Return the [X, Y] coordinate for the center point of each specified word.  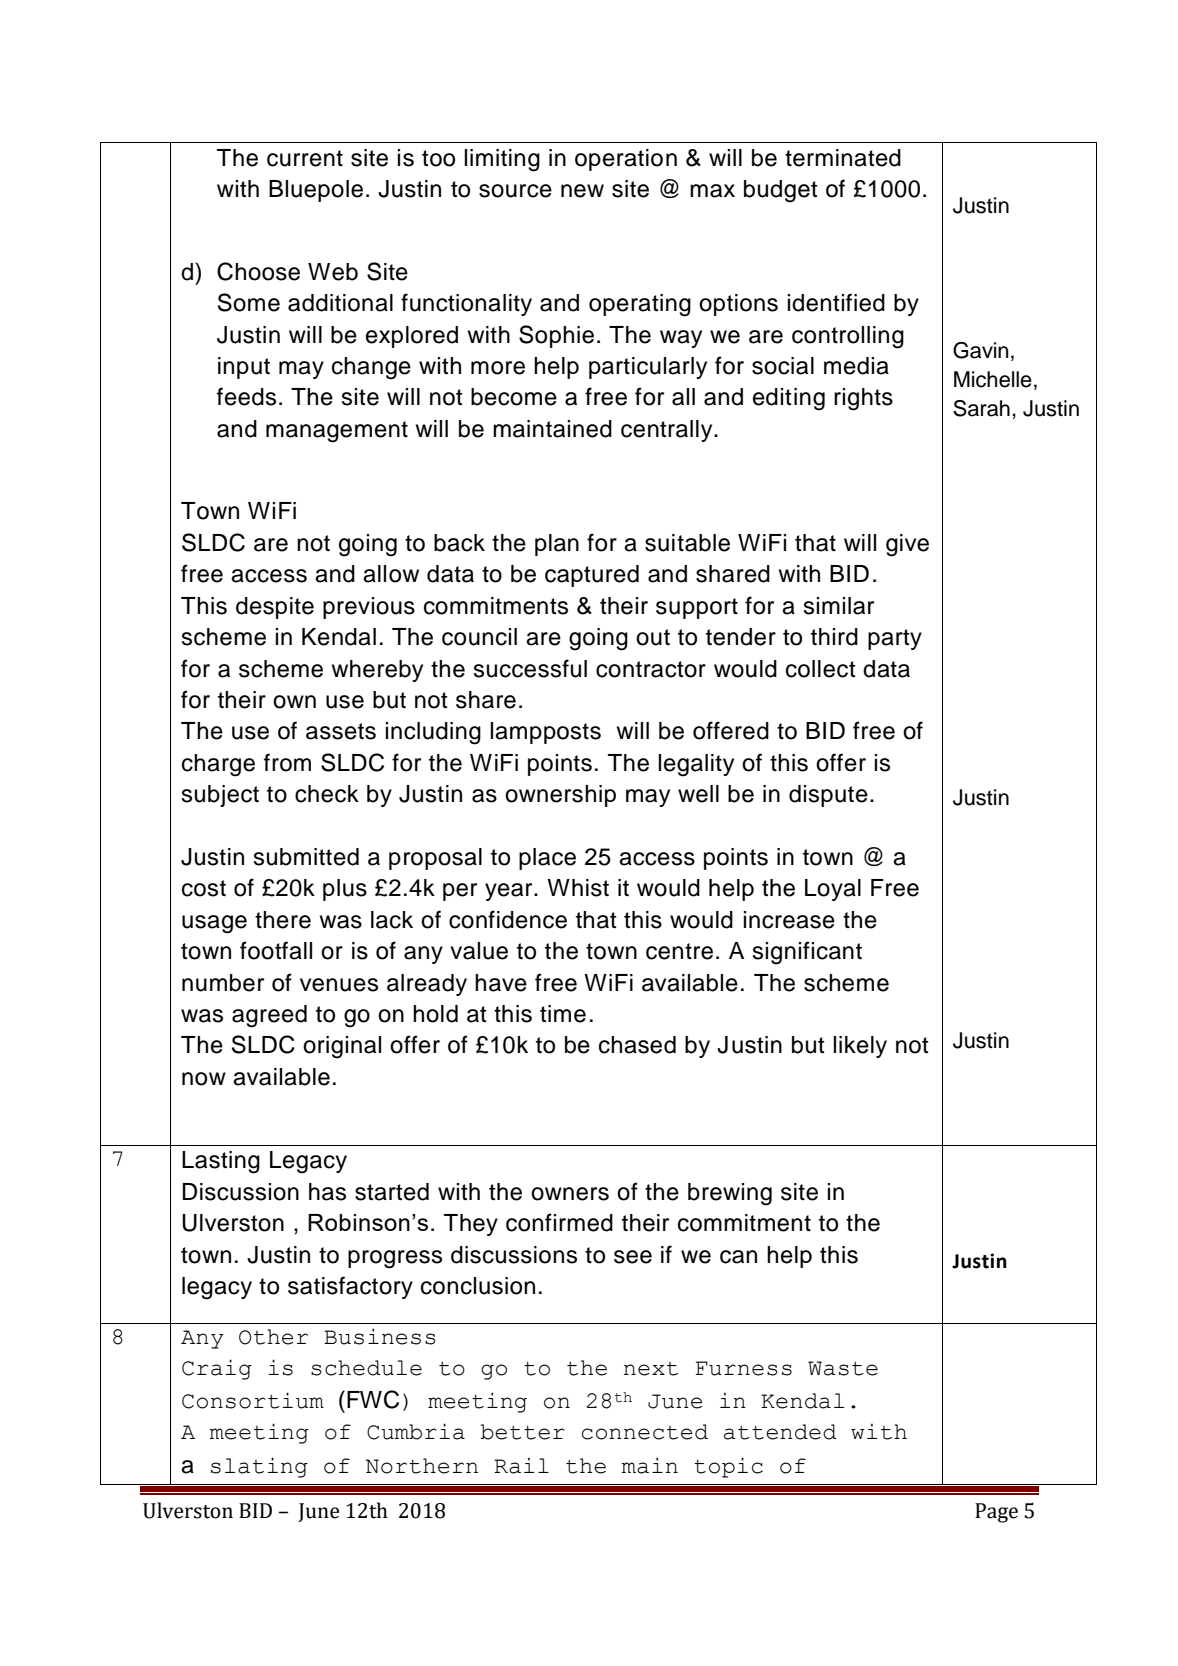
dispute [828, 796]
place [547, 859]
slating [259, 1467]
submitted [306, 857]
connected [645, 1432]
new [582, 191]
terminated [843, 158]
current [305, 158]
